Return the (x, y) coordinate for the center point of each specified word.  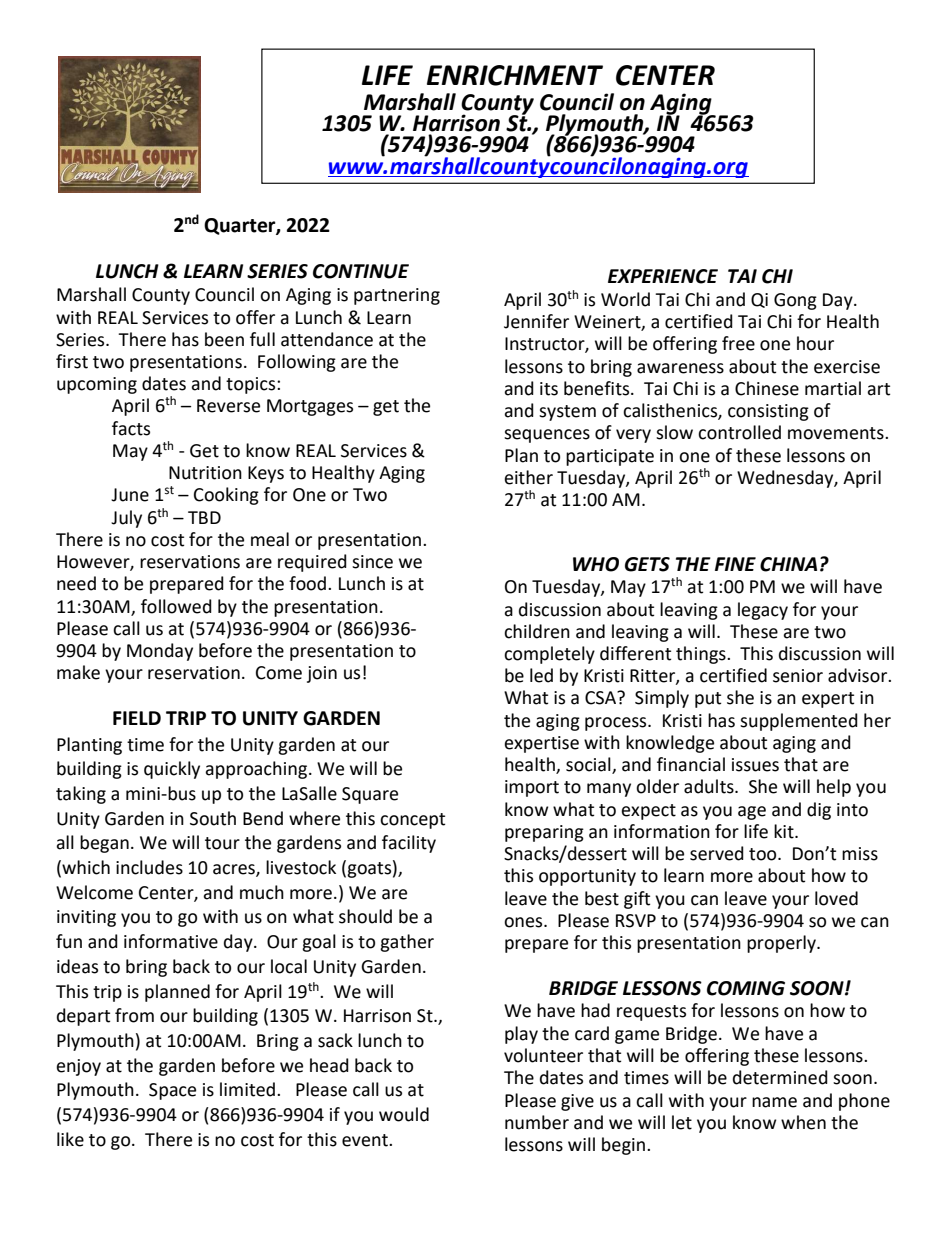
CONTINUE (361, 271)
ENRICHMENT (515, 75)
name (774, 1102)
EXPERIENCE (663, 276)
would (404, 1114)
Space (172, 1091)
